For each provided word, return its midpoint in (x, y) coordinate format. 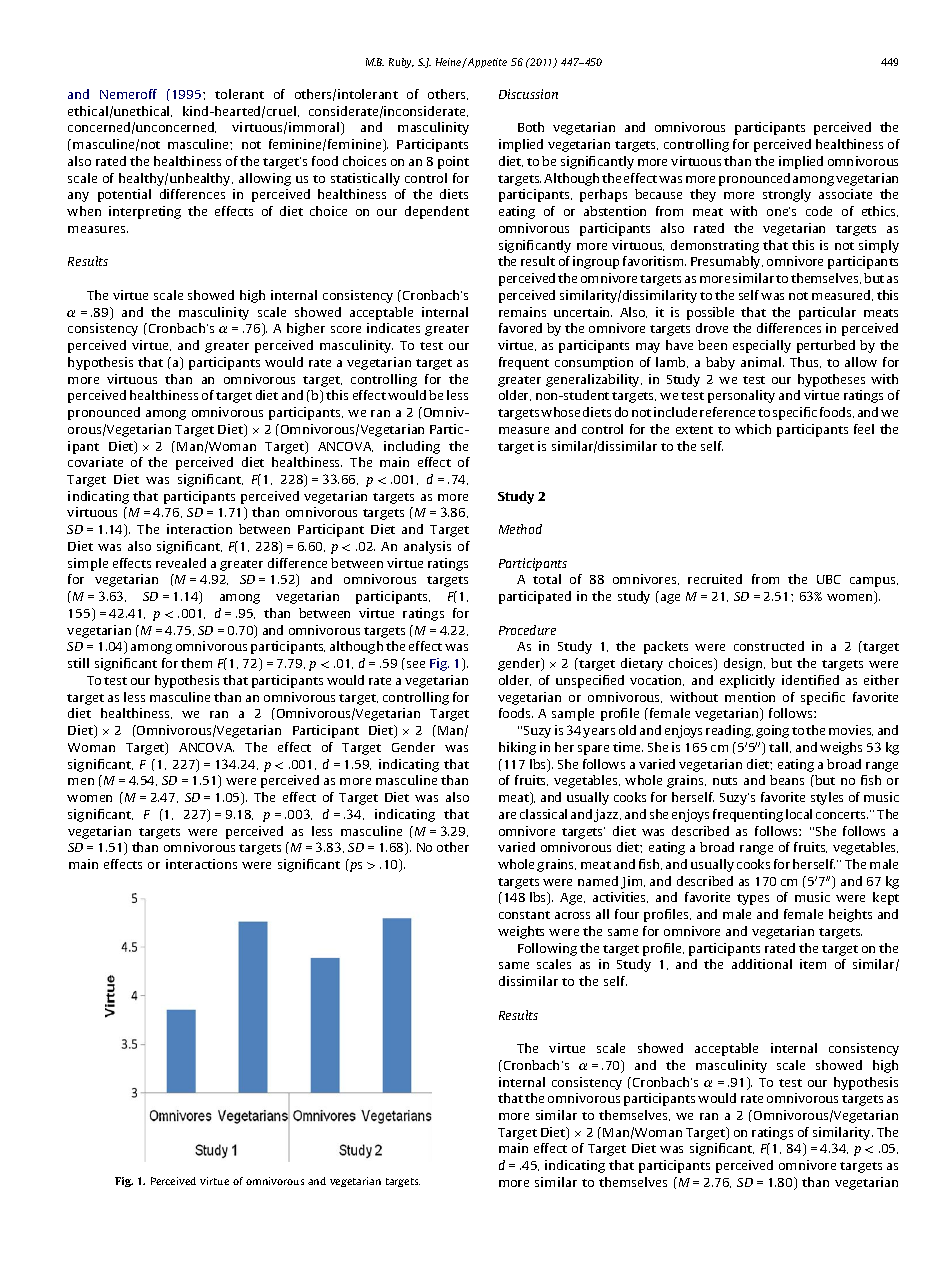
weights (521, 932)
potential (124, 195)
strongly (787, 195)
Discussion (528, 94)
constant (524, 915)
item (813, 964)
